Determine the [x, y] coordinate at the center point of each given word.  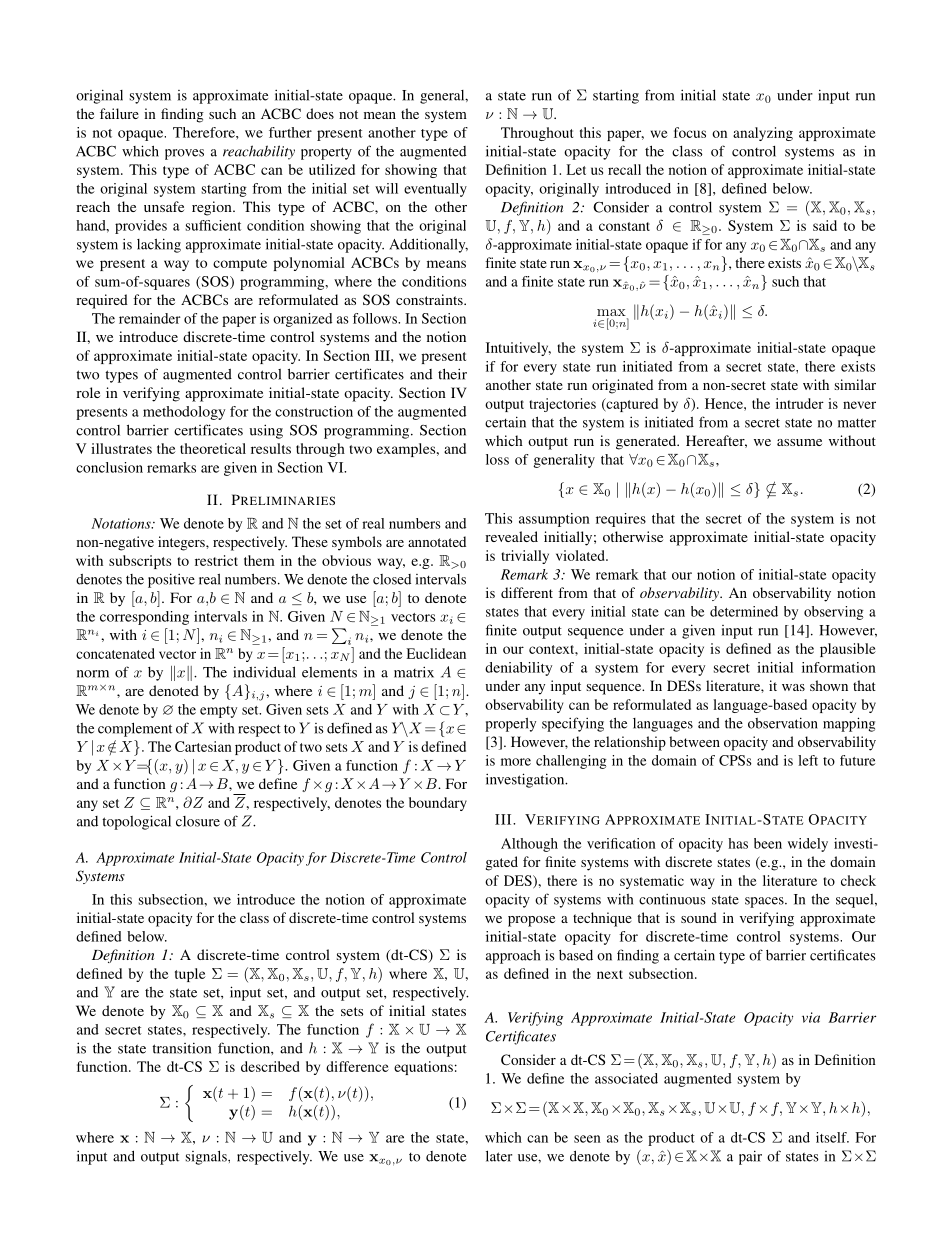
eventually [435, 190]
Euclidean [436, 653]
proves [184, 154]
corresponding [144, 618]
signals [207, 1157]
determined [744, 611]
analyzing [763, 134]
